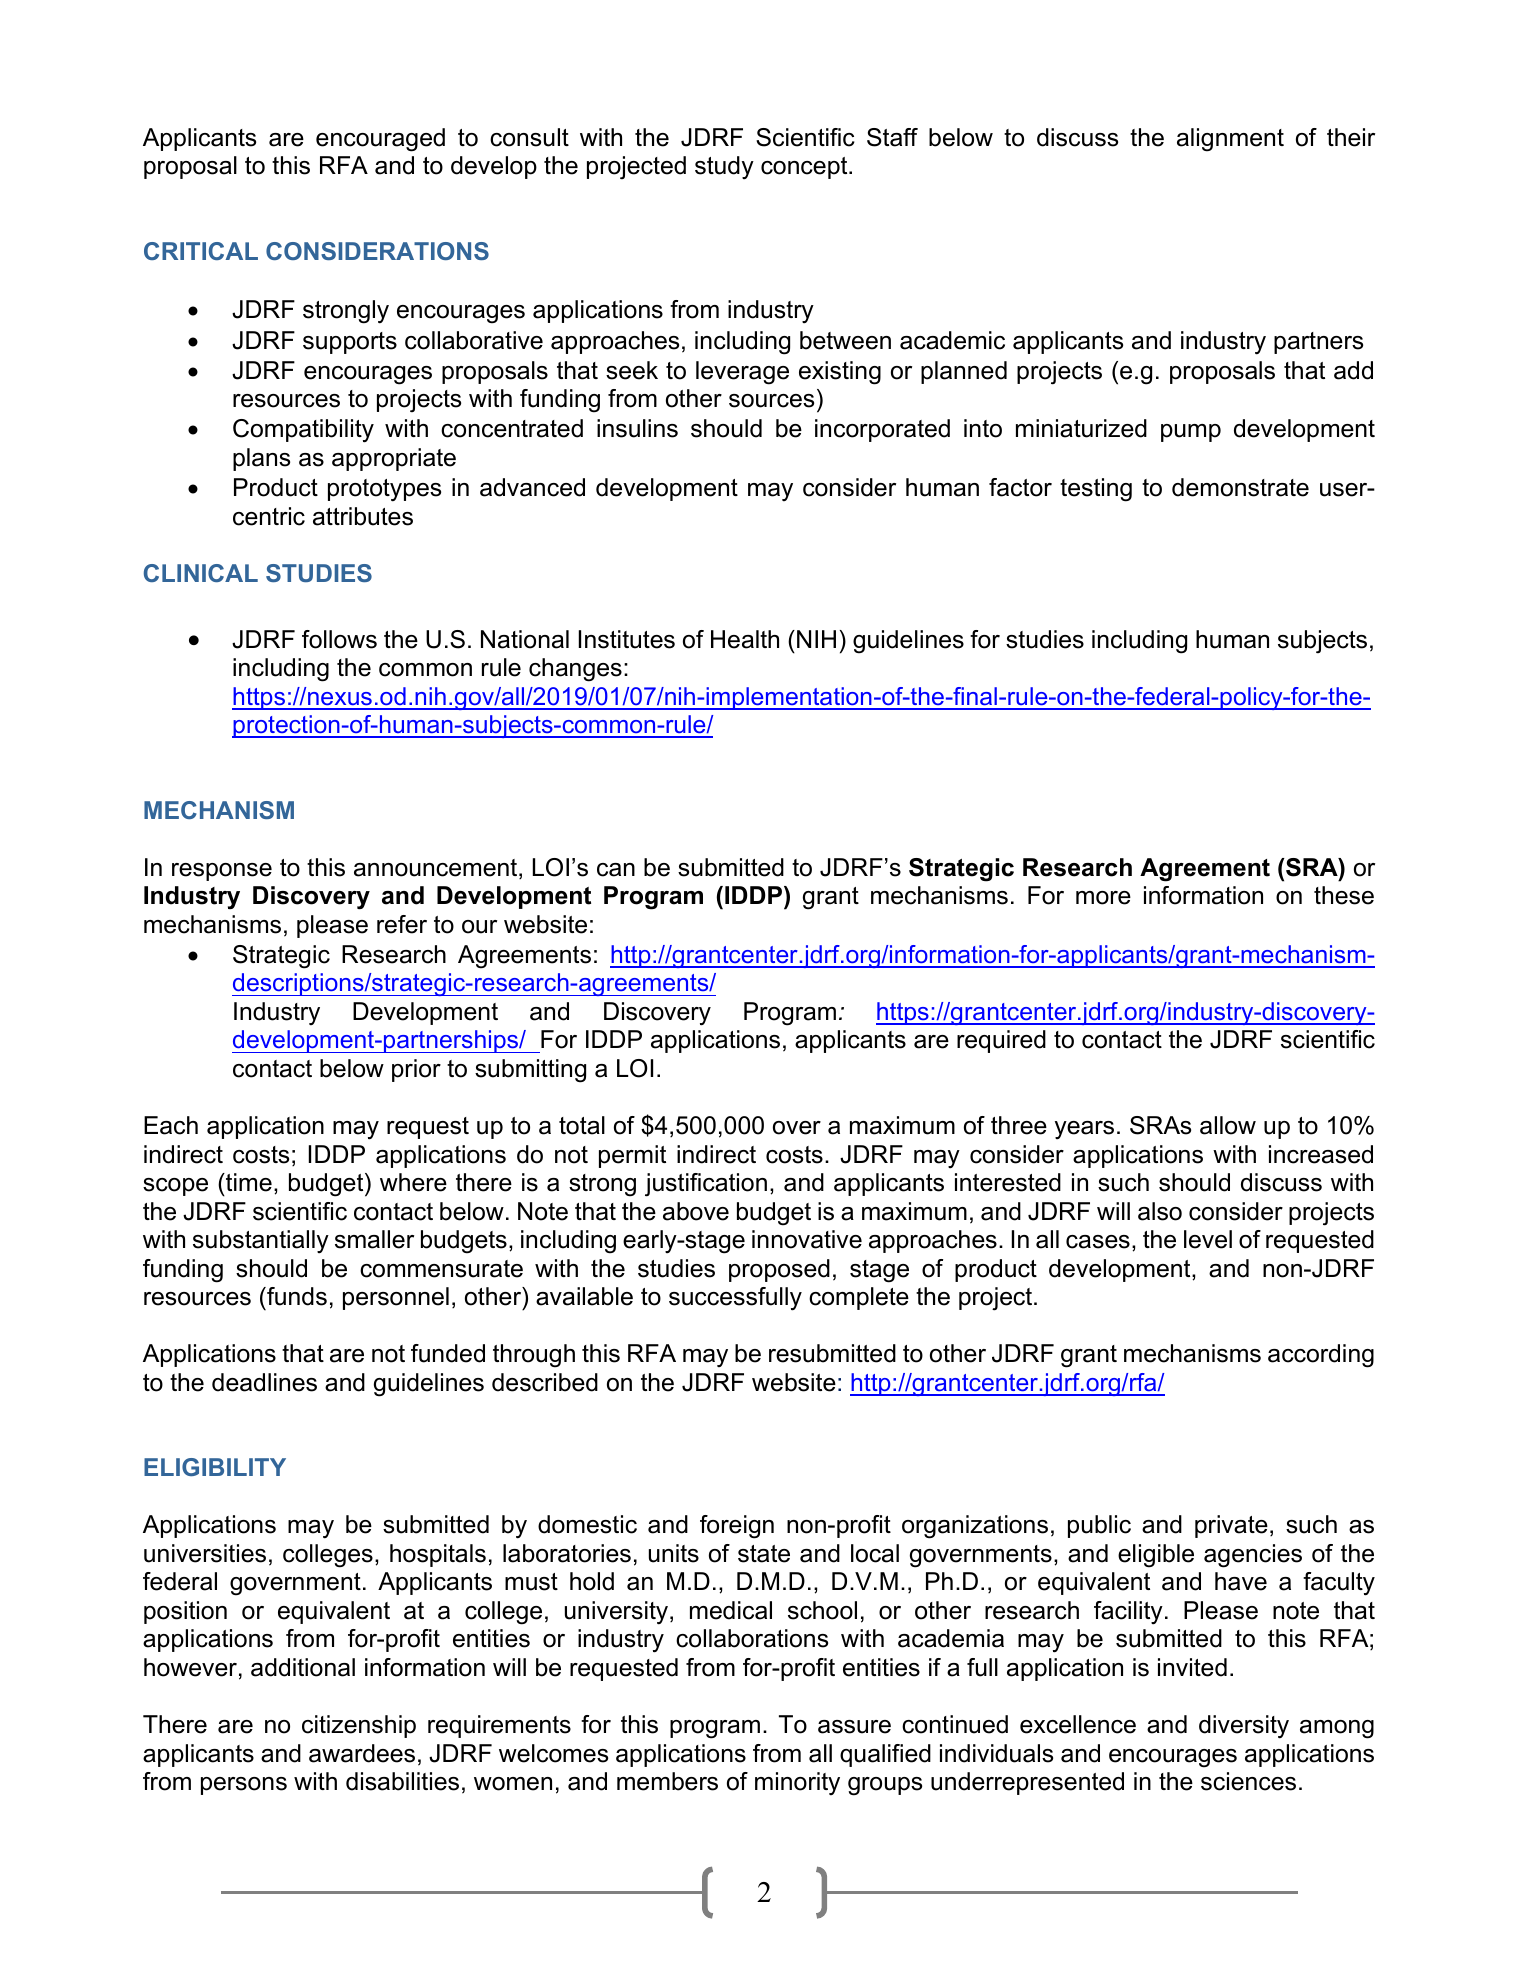  What do you see at coordinates (1231, 1526) in the screenshot?
I see `private` at bounding box center [1231, 1526].
